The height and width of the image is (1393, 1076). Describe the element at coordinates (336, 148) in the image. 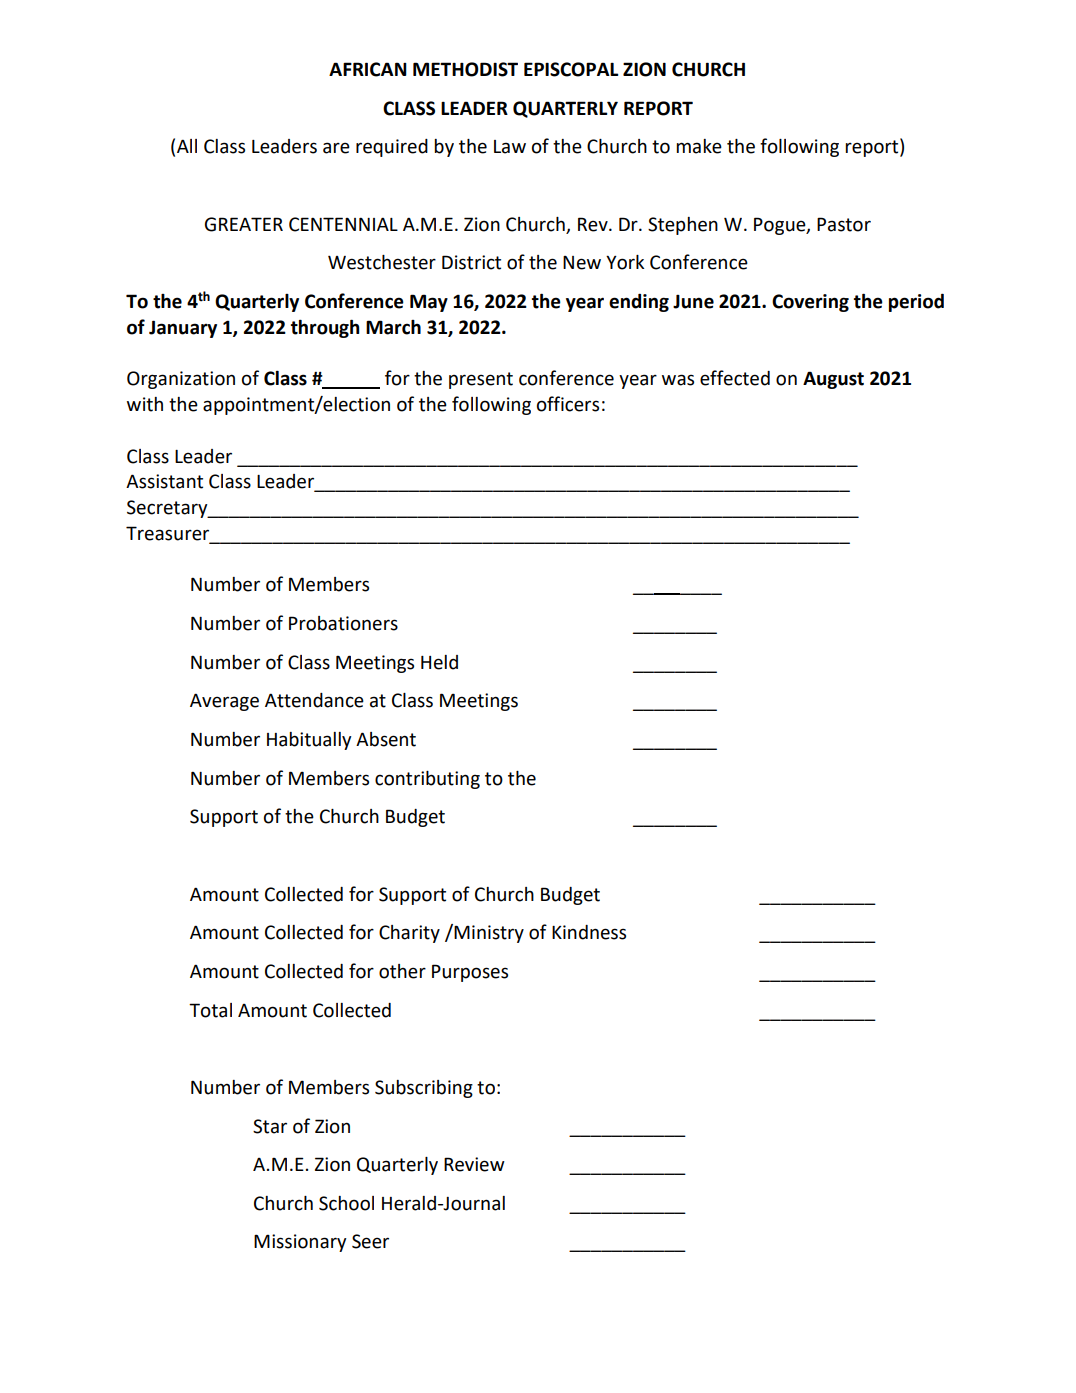

I see `are` at that location.
